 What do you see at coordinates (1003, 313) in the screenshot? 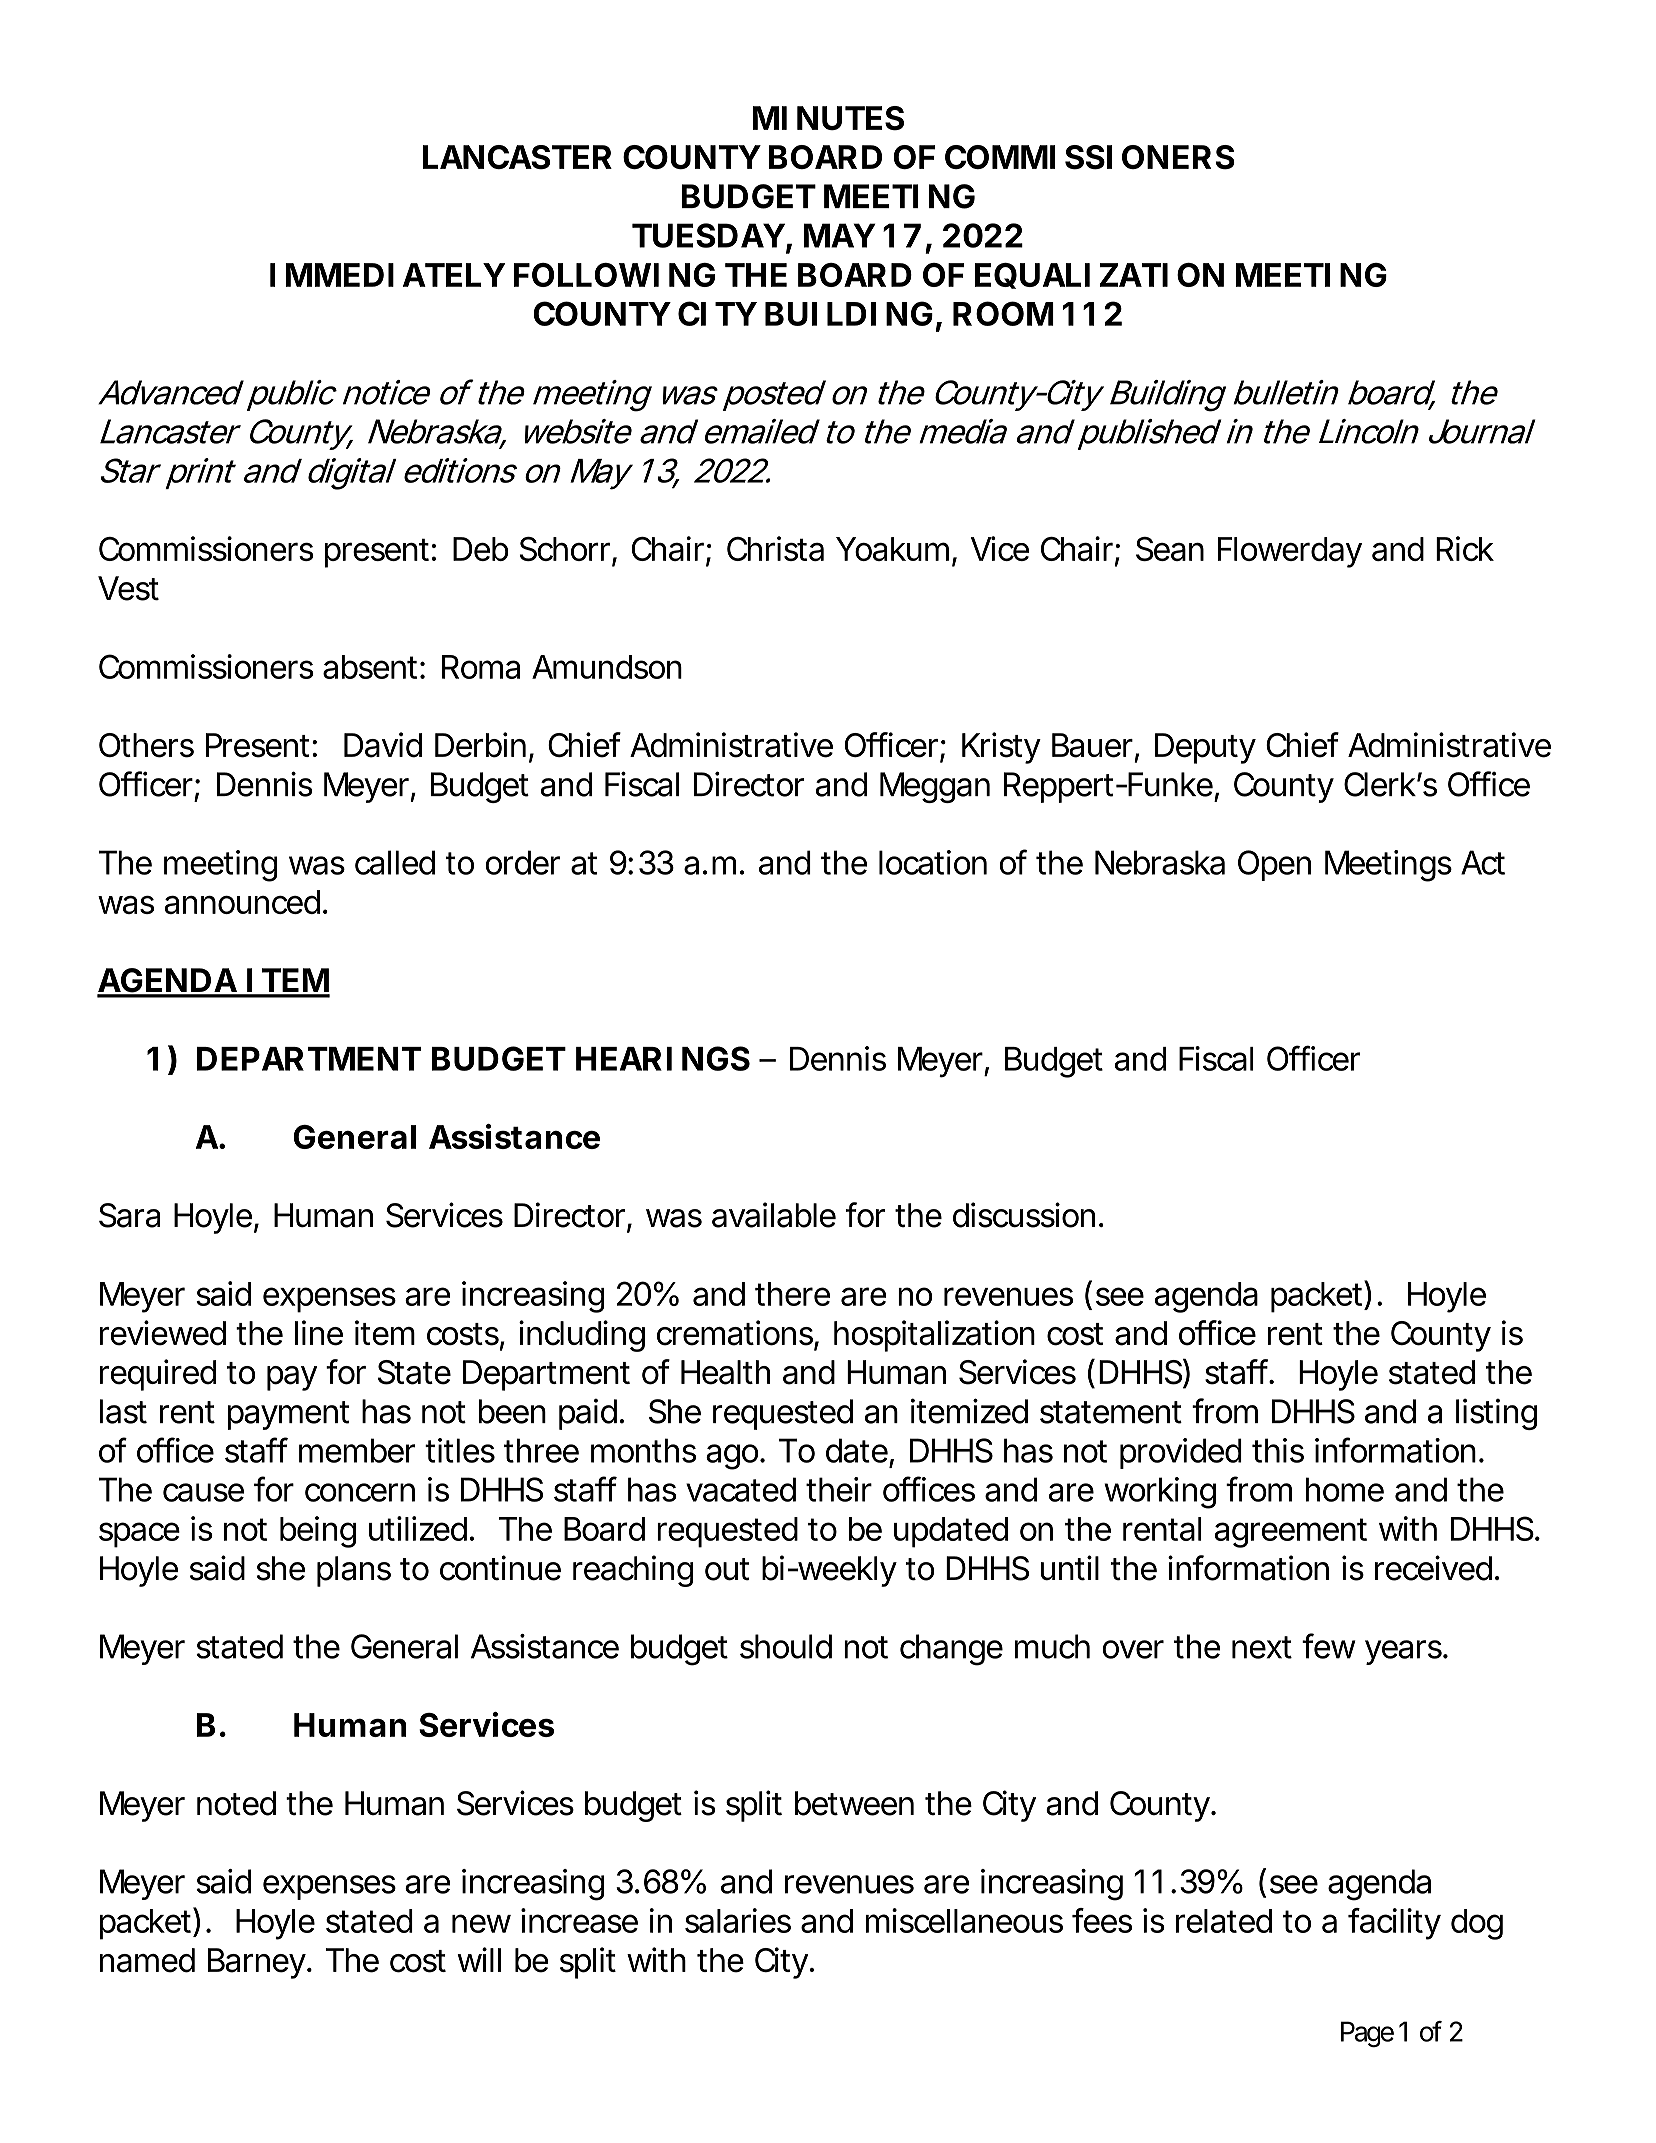
I see `ROOM` at bounding box center [1003, 313].
